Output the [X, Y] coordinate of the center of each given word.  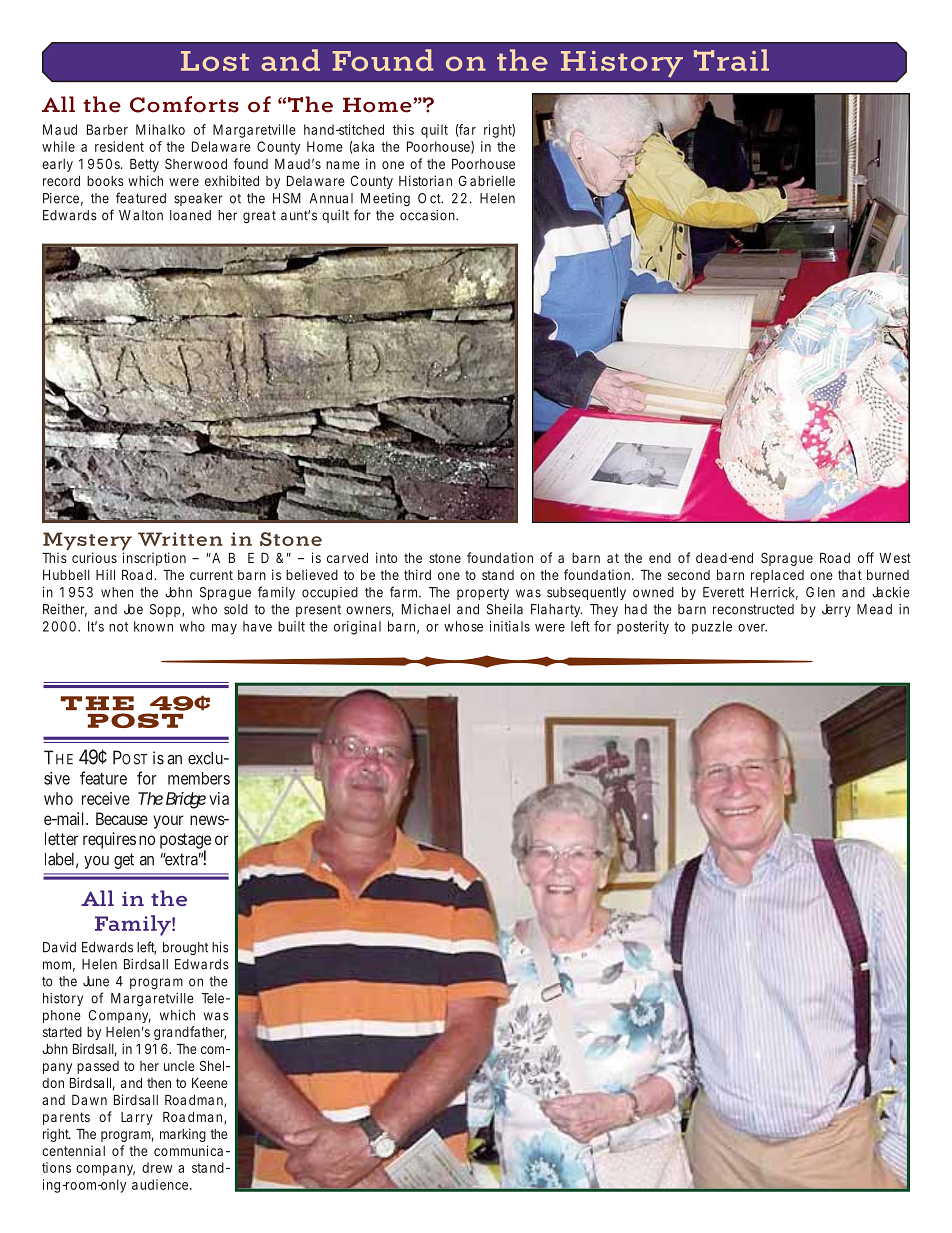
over [752, 628]
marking [183, 1135]
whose [463, 626]
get [124, 861]
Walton [141, 215]
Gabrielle [487, 180]
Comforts [184, 104]
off [866, 557]
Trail [731, 60]
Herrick [774, 593]
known [153, 626]
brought [185, 948]
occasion [428, 215]
